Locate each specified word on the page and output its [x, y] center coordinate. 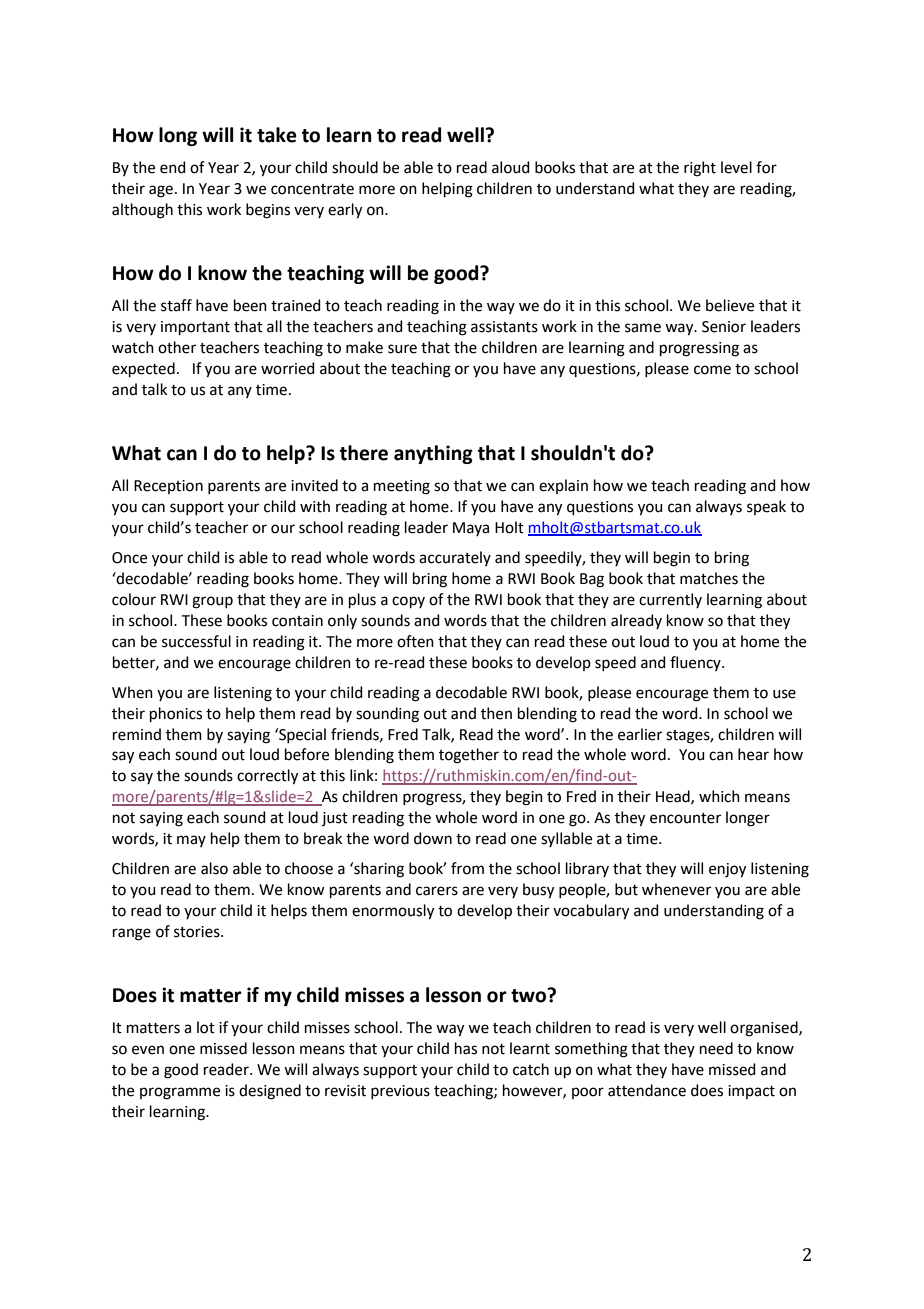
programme [180, 1093]
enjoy [727, 870]
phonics [176, 714]
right [700, 169]
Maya [471, 529]
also [214, 868]
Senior [724, 327]
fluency [696, 663]
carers [437, 891]
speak [766, 507]
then [496, 713]
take [277, 135]
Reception [168, 487]
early [345, 211]
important [195, 328]
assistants [504, 327]
